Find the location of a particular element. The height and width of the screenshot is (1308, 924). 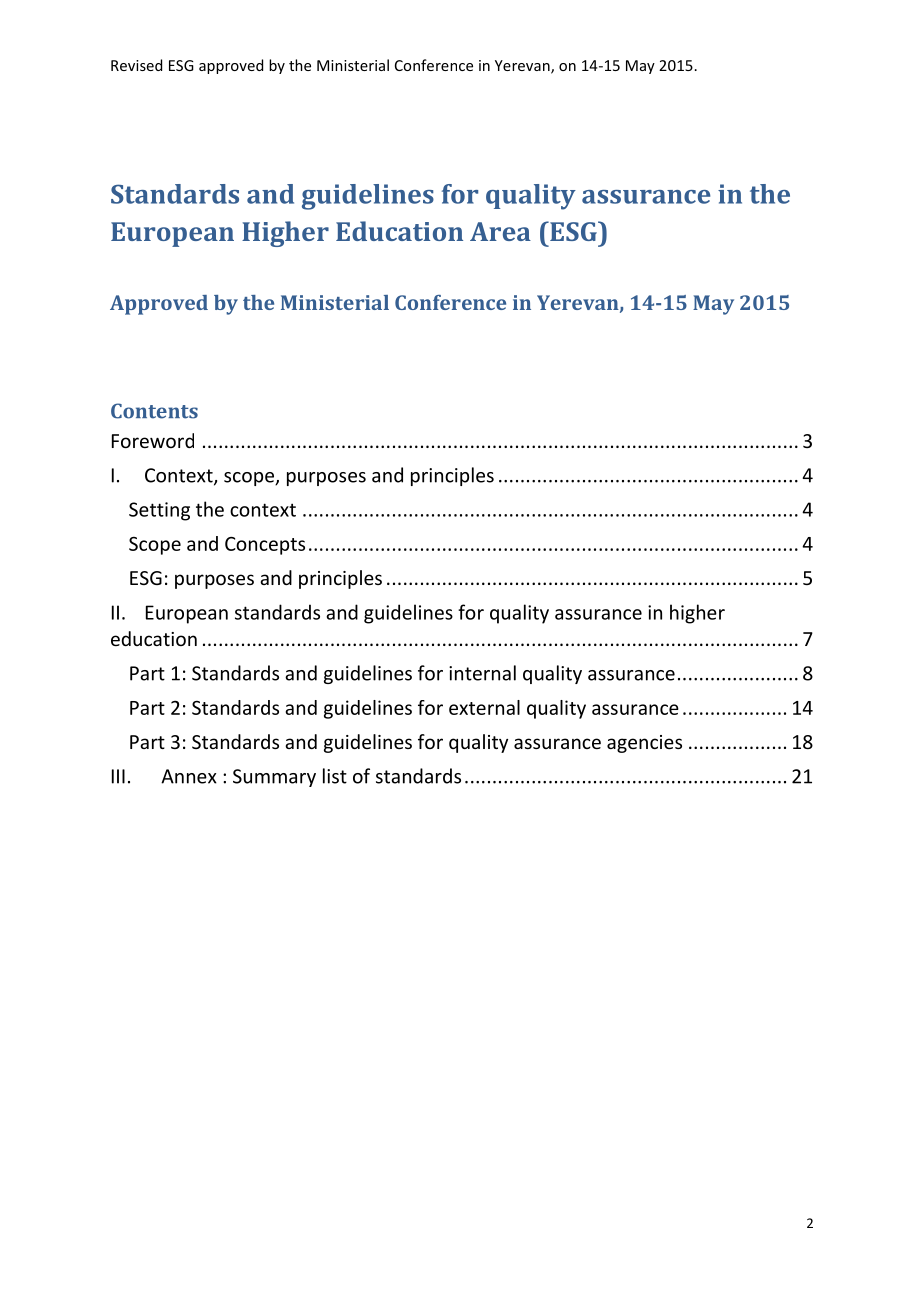

external is located at coordinates (484, 707).
